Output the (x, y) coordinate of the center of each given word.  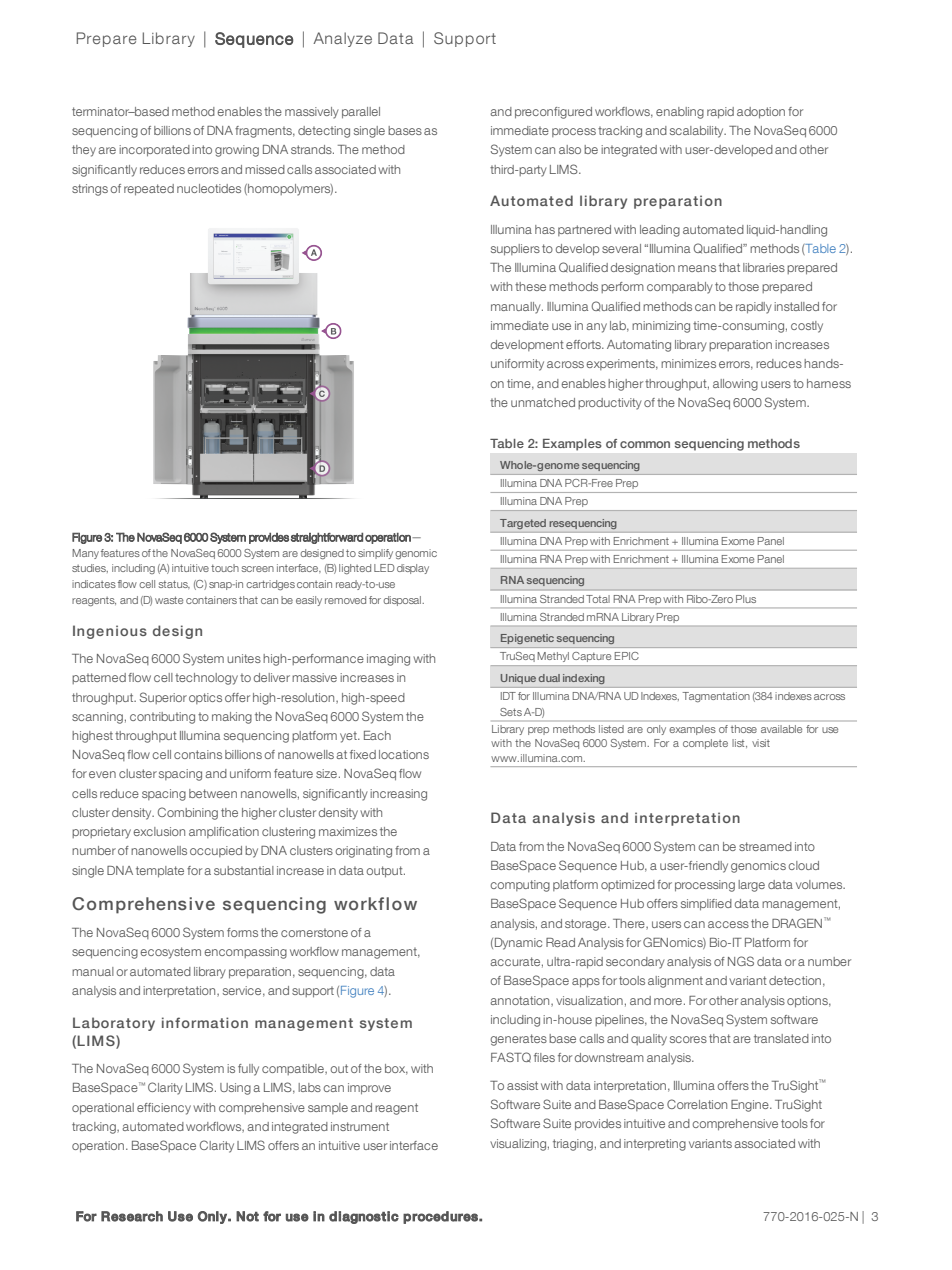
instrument (360, 1126)
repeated (149, 190)
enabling (680, 113)
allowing (735, 385)
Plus (746, 599)
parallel (361, 113)
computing (520, 886)
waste (169, 600)
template (160, 872)
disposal (403, 601)
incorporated (154, 151)
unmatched (543, 402)
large (751, 886)
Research (132, 1216)
